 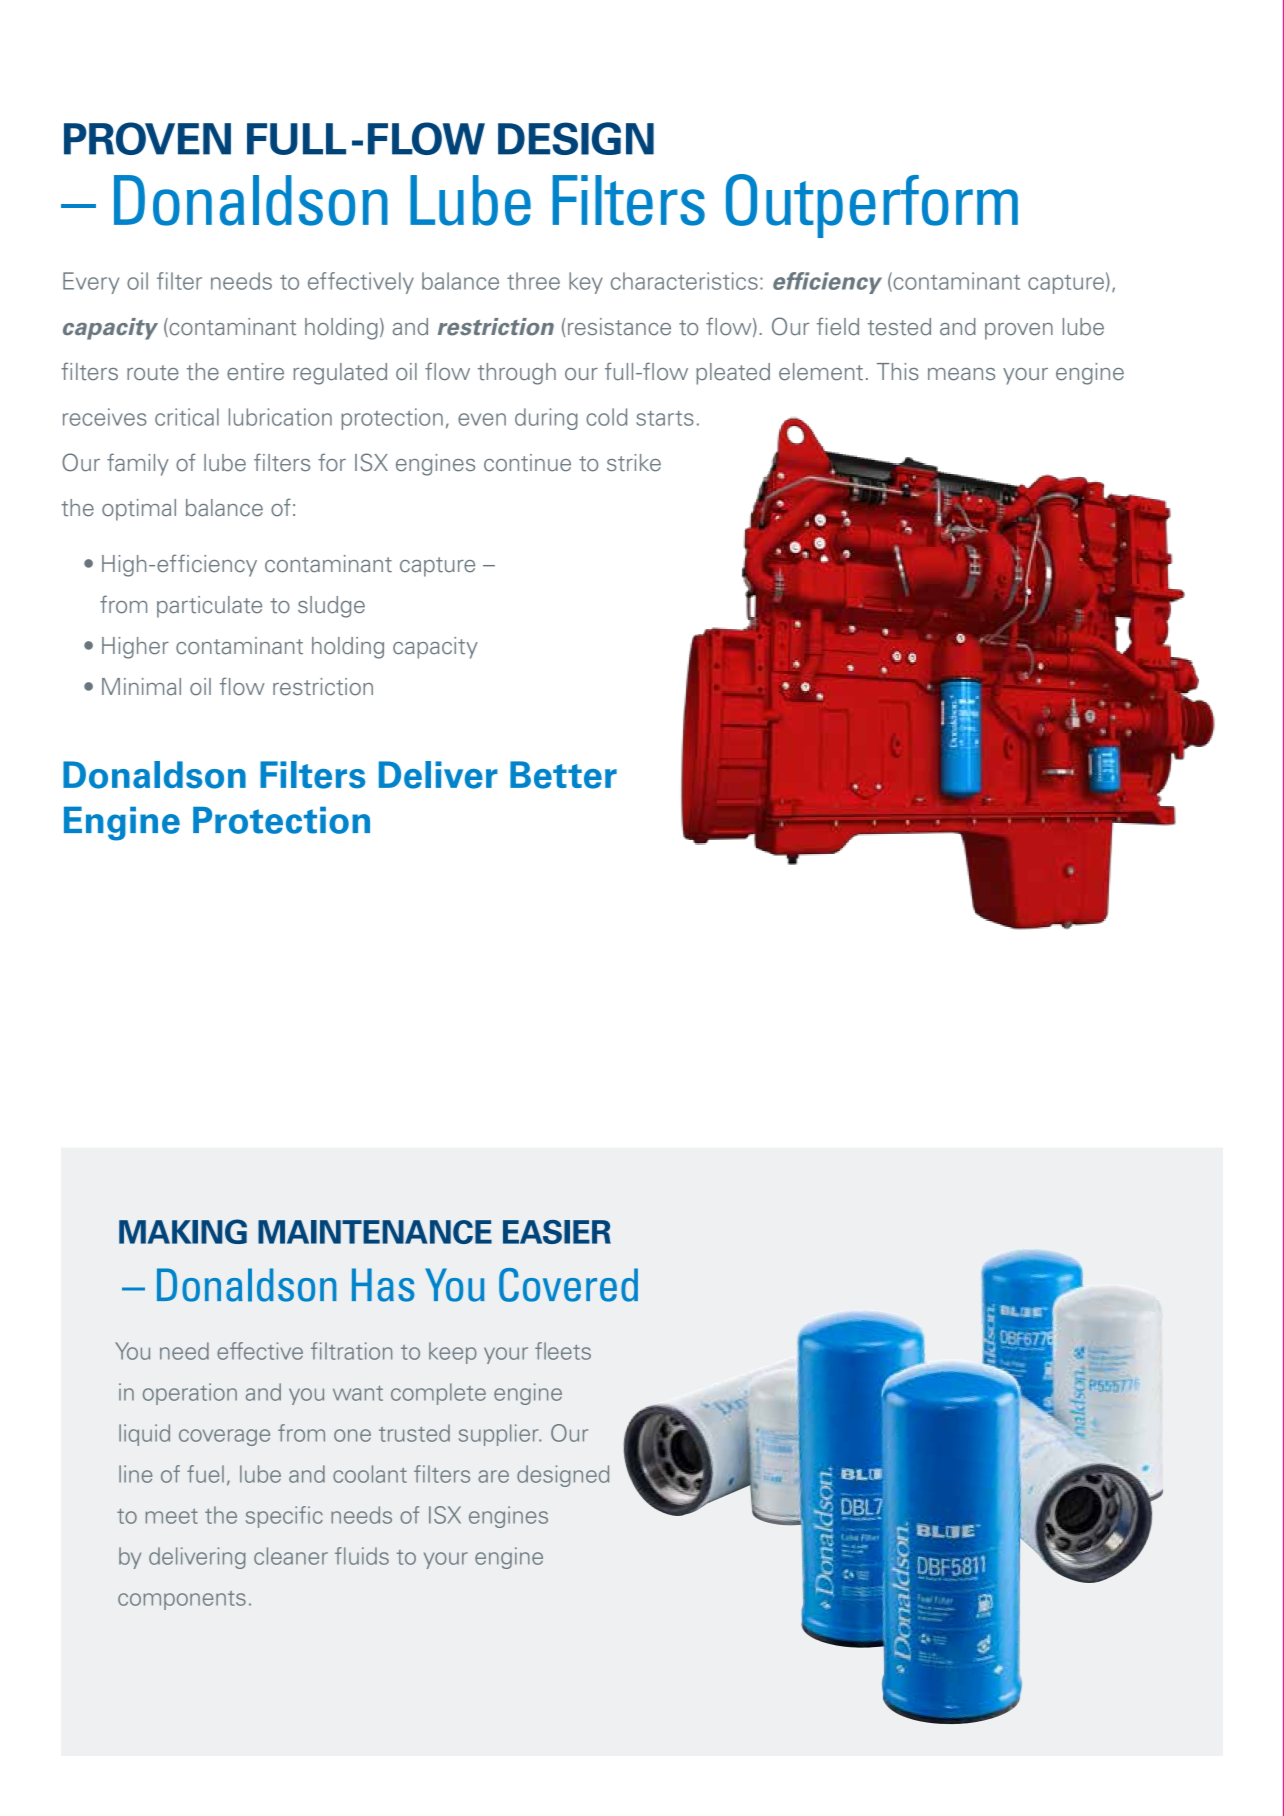 What do you see at coordinates (91, 283) in the screenshot?
I see `Every` at bounding box center [91, 283].
